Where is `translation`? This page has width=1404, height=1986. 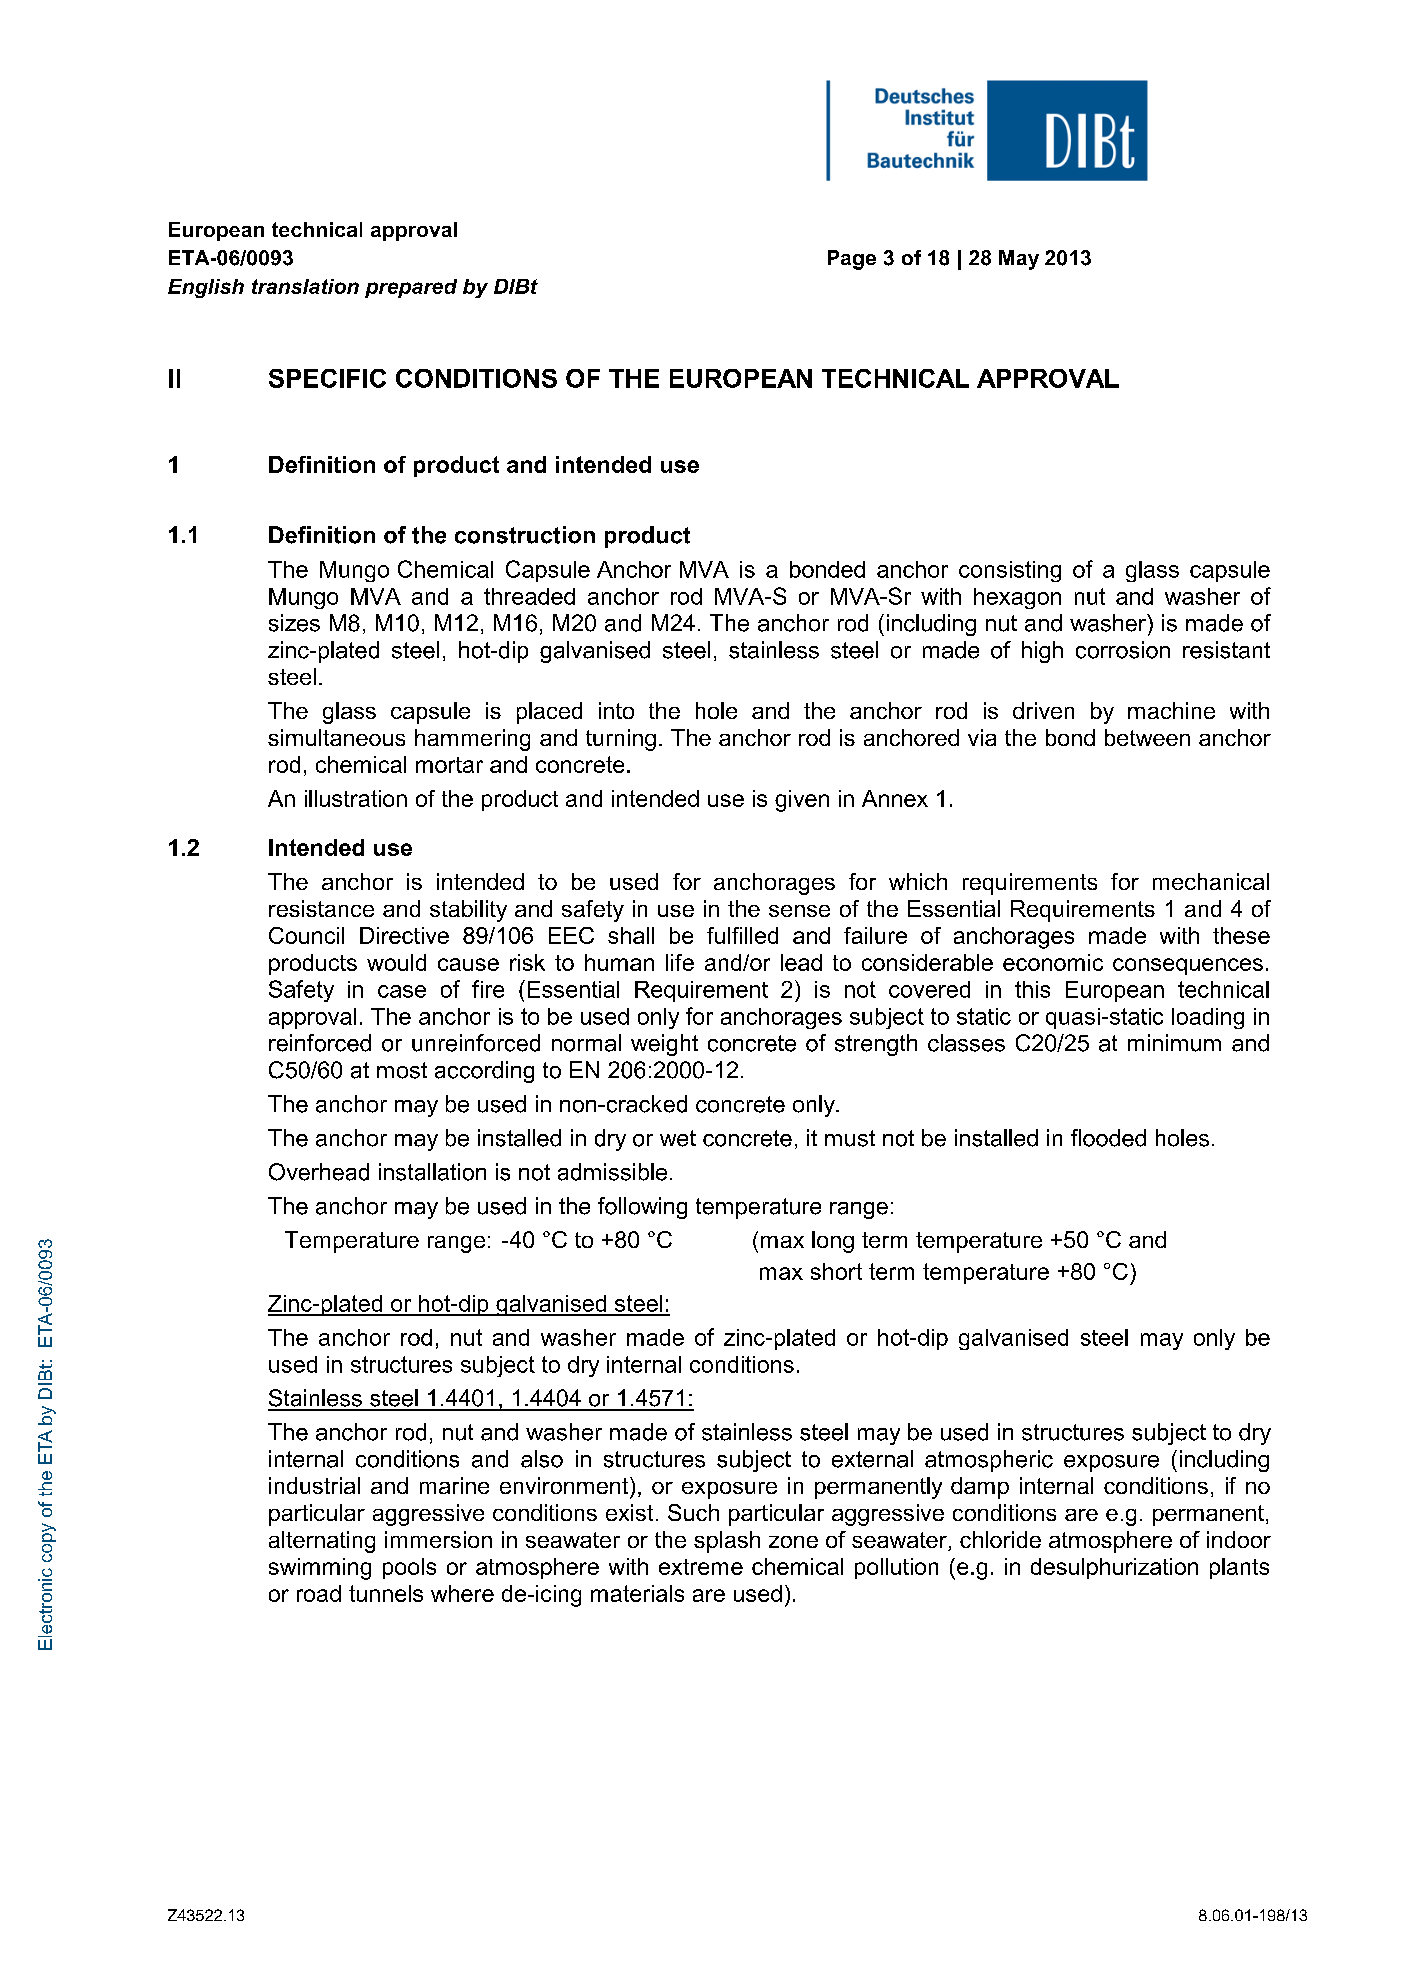
translation is located at coordinates (305, 286).
